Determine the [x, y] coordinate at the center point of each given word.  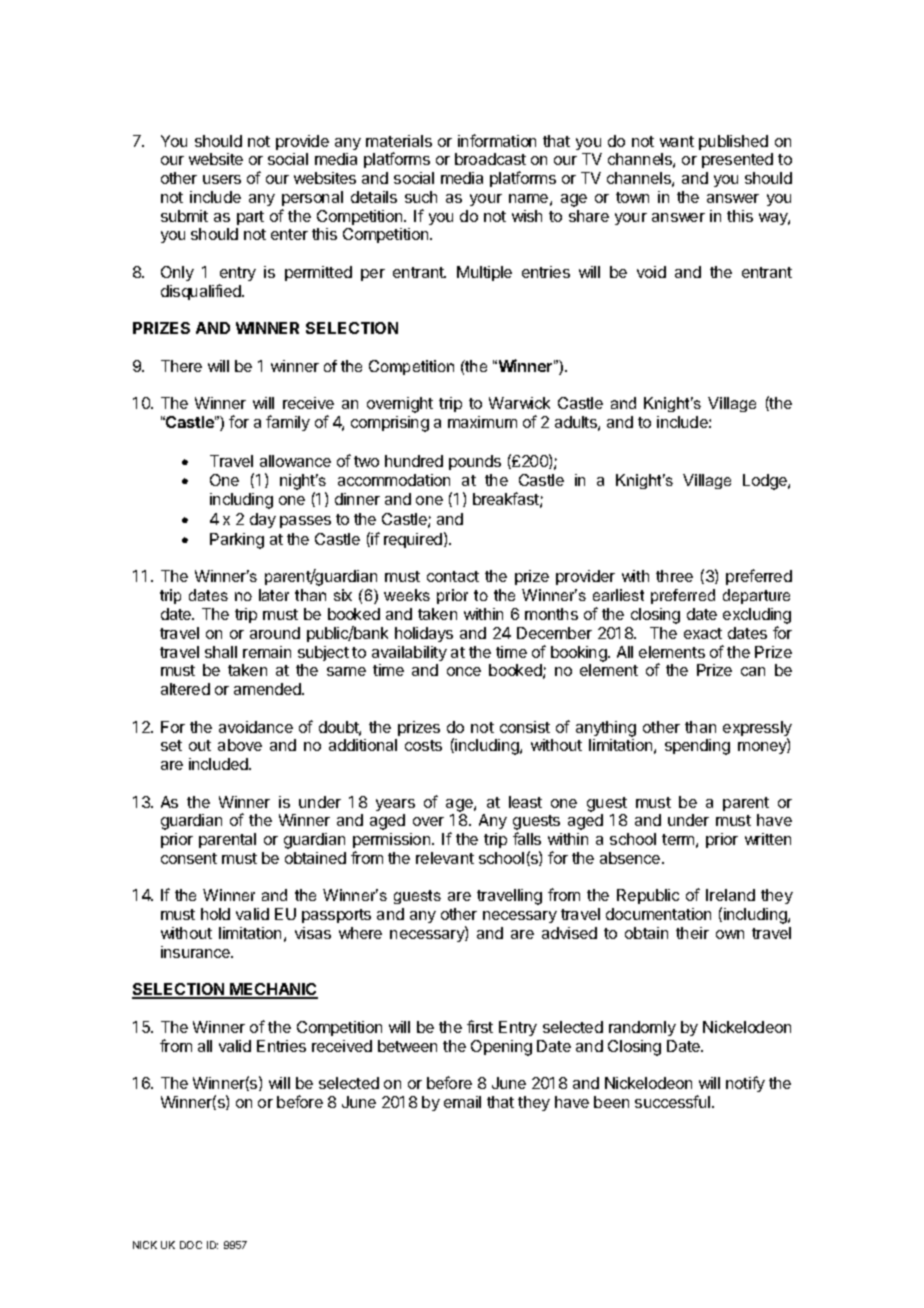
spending [697, 747]
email [462, 1102]
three [674, 576]
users [222, 179]
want [677, 141]
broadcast [490, 159]
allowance [295, 461]
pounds [475, 462]
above [240, 745]
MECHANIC [273, 991]
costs [423, 745]
